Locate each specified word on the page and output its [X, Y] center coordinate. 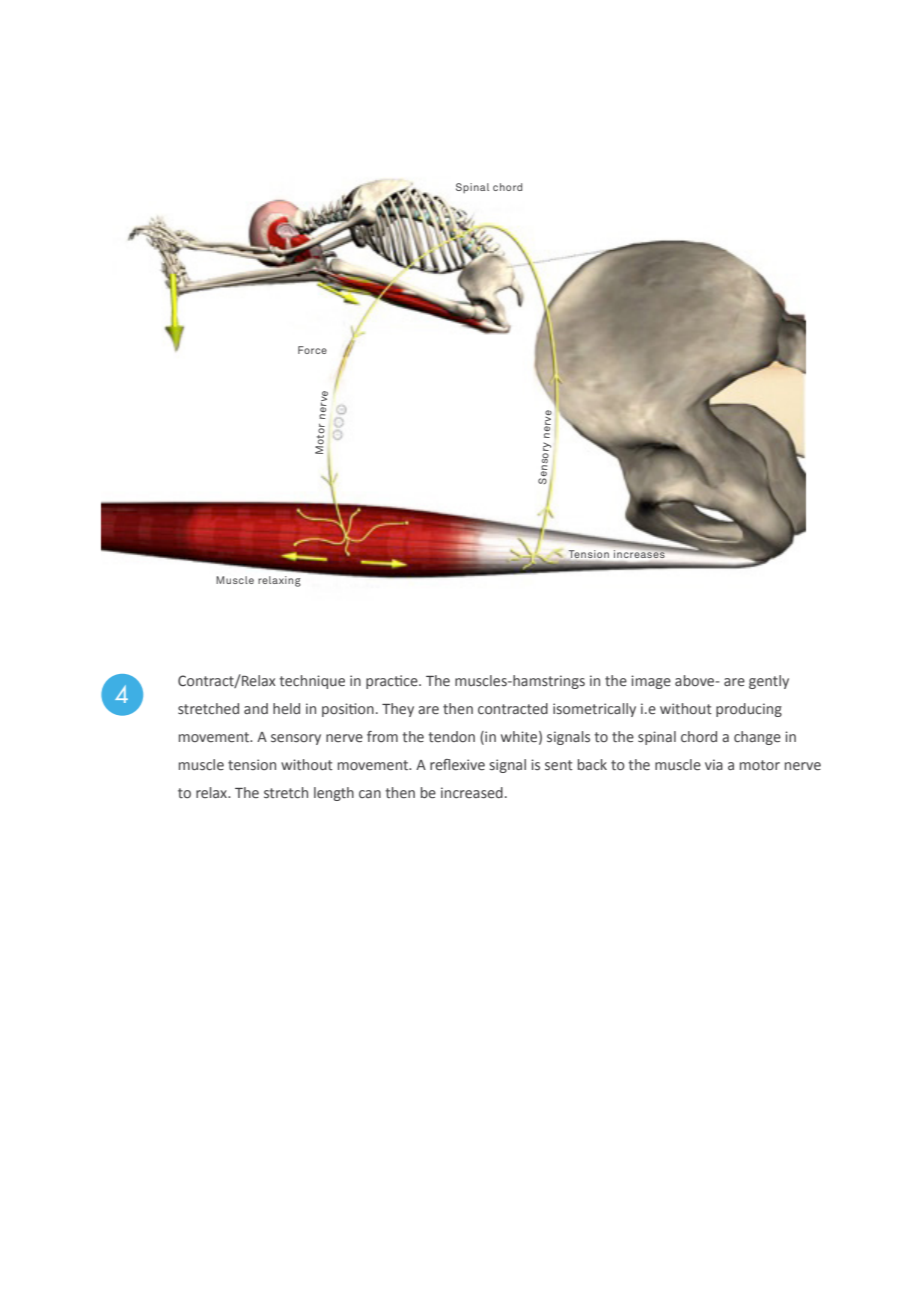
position [348, 710]
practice [393, 682]
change [757, 738]
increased [472, 792]
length [334, 794]
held [286, 708]
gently [769, 682]
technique [312, 682]
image [651, 682]
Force [312, 350]
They [398, 710]
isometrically [594, 710]
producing [749, 710]
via [714, 764]
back [592, 764]
